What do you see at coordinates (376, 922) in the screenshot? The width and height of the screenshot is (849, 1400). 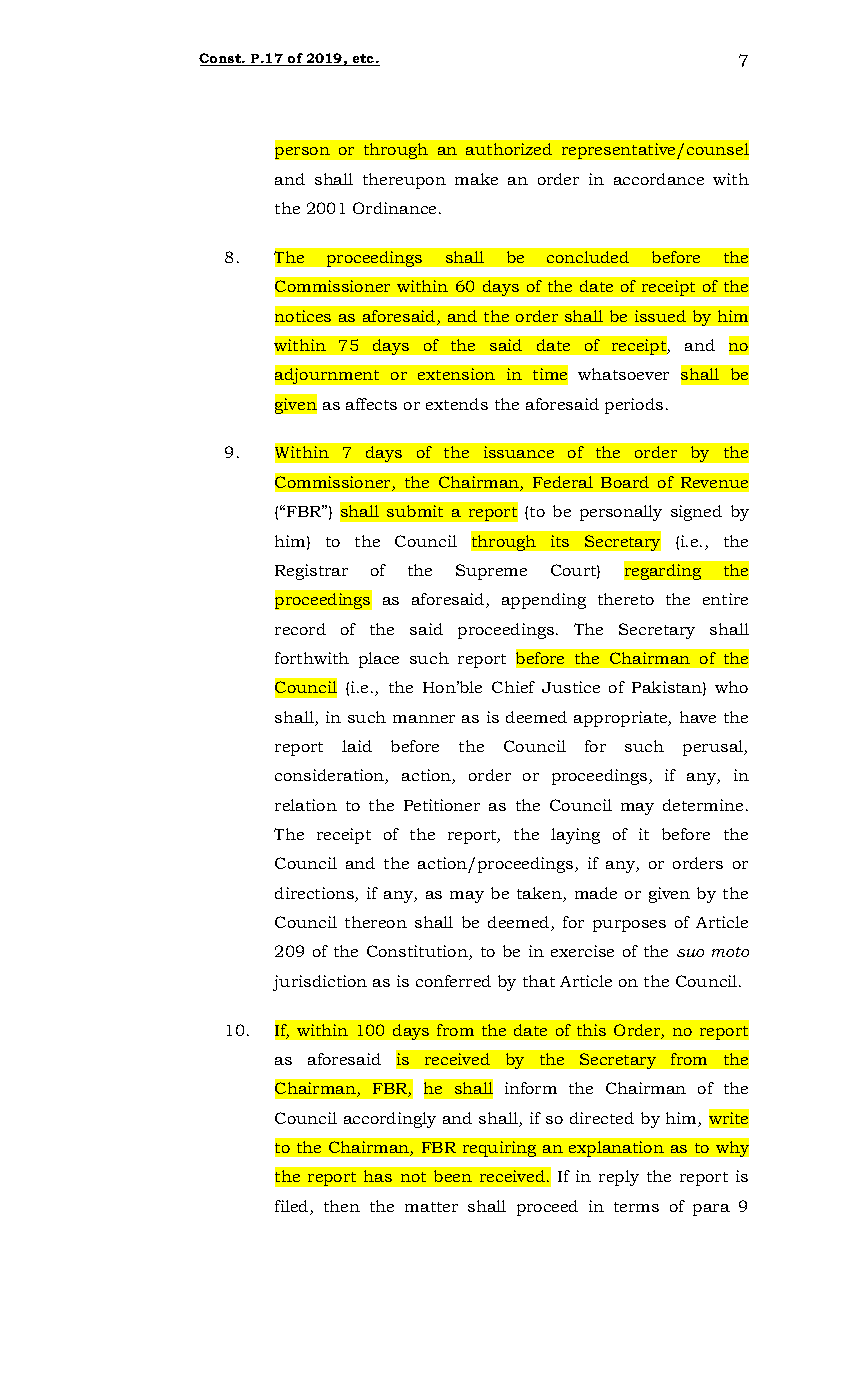 I see `thereon` at bounding box center [376, 922].
